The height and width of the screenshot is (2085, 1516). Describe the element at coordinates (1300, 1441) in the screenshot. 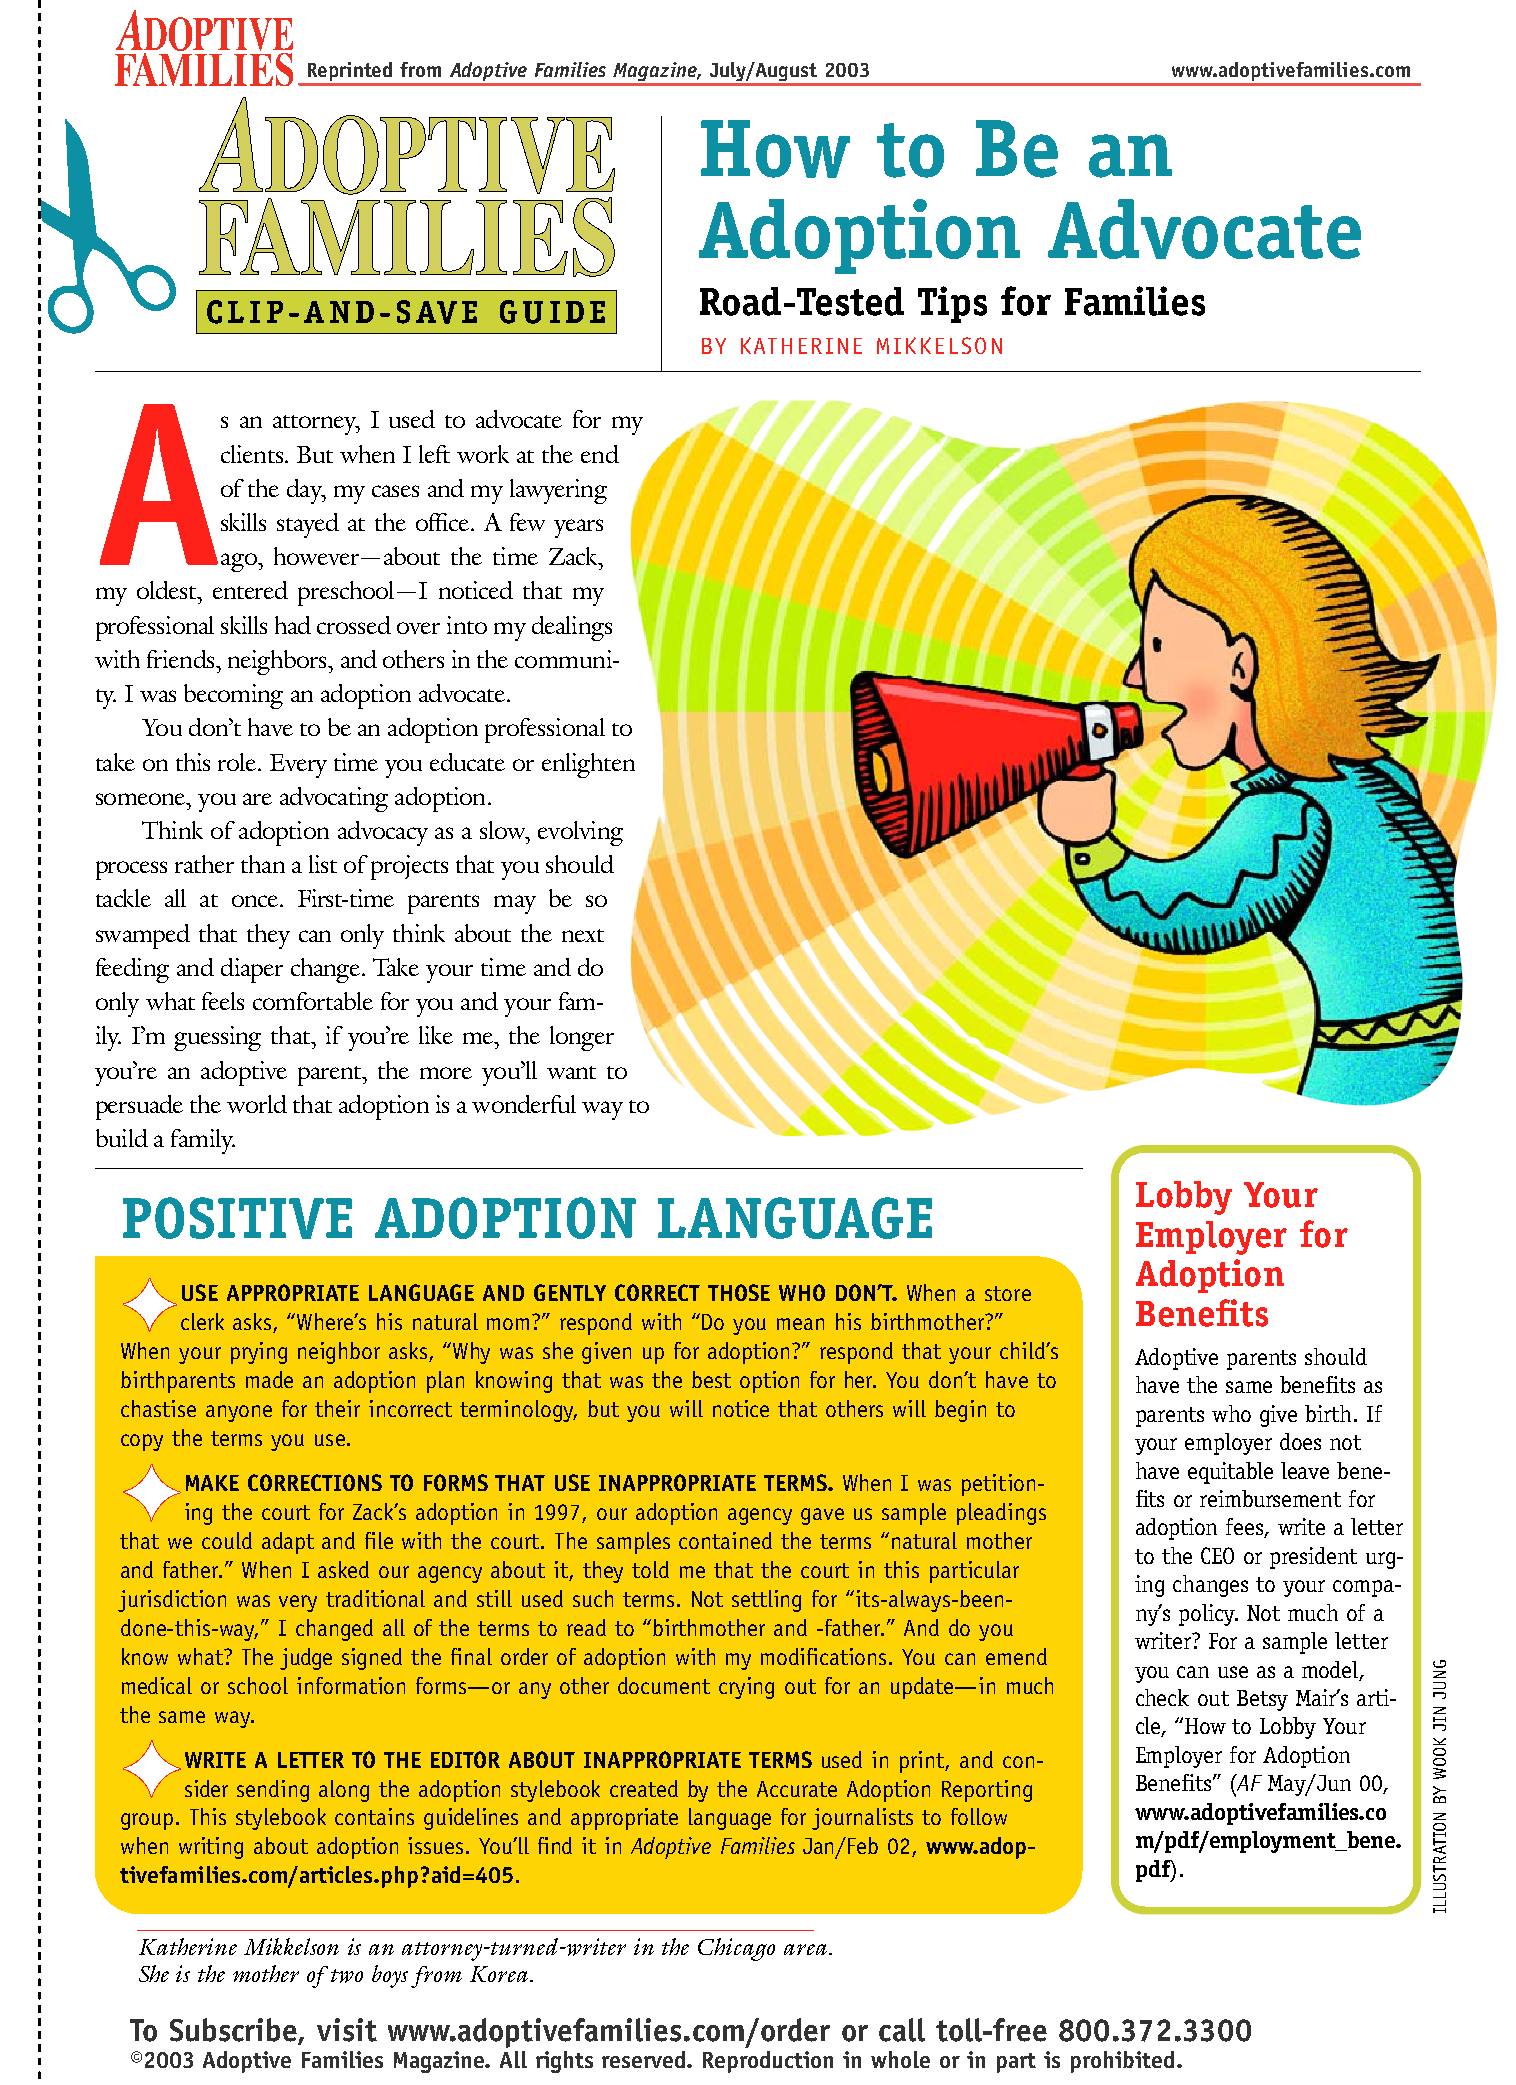

I see `does` at that location.
